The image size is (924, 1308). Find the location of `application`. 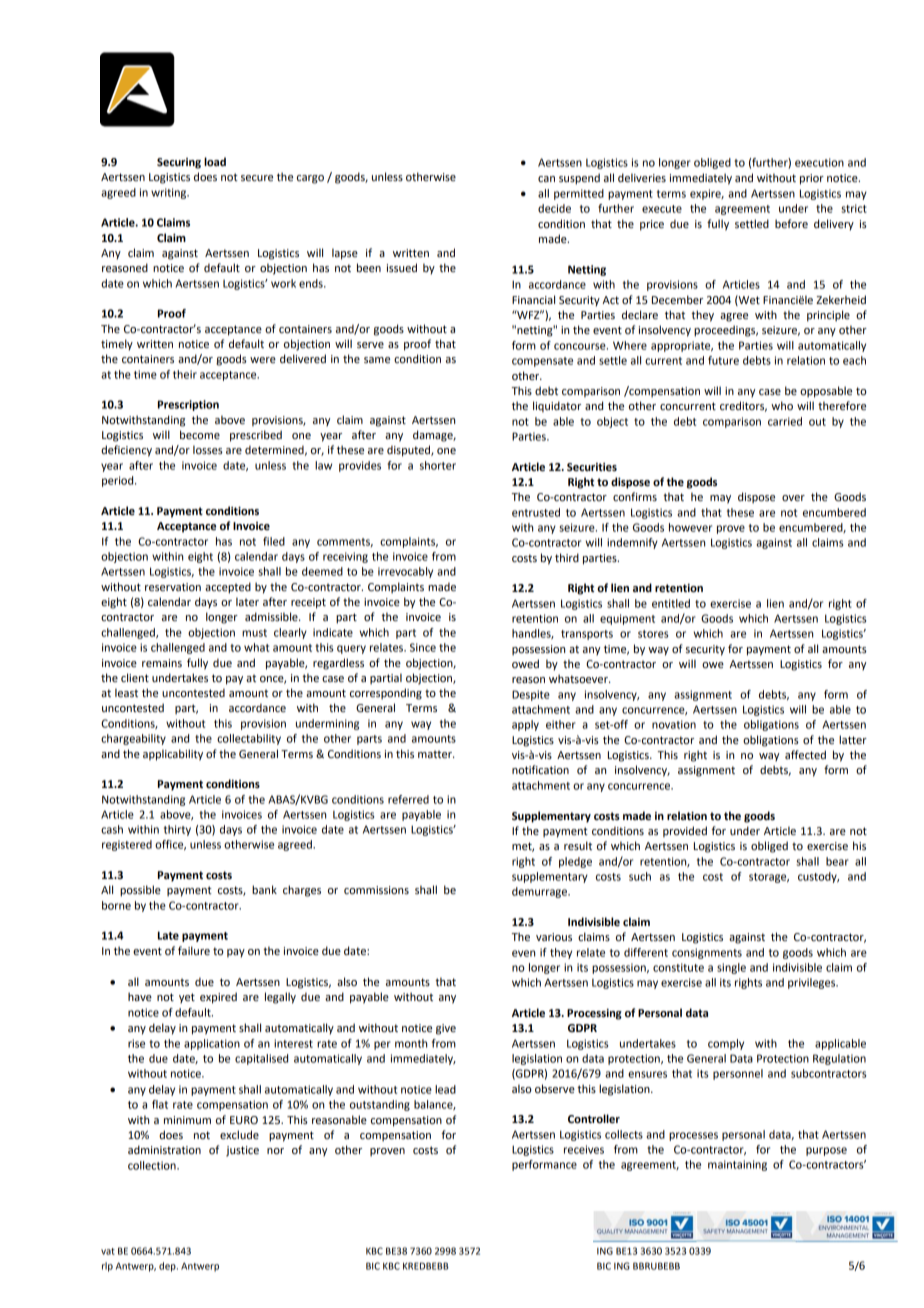

application is located at coordinates (212, 1044).
